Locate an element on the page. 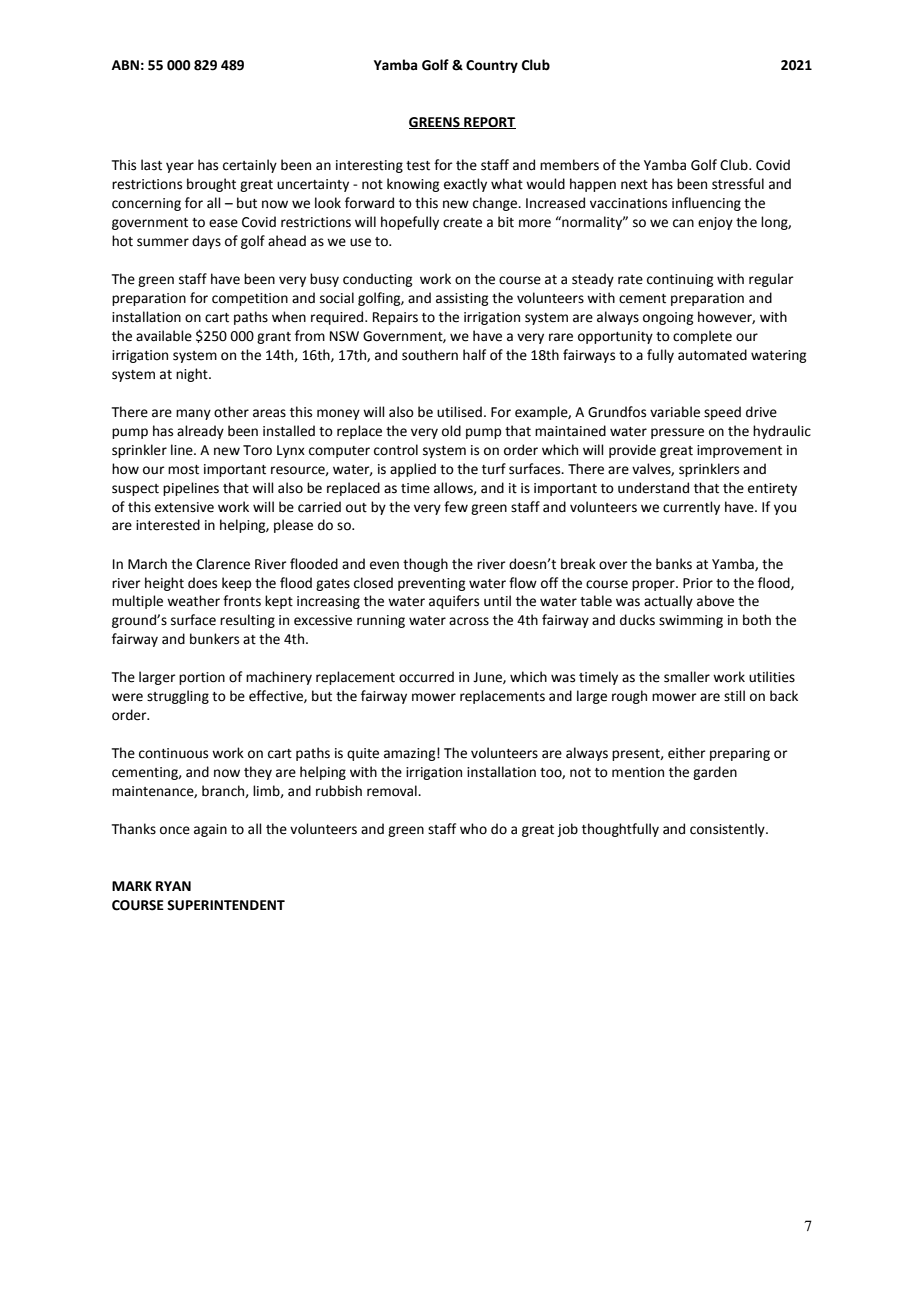 This image has width=924, height=1308. aquifers is located at coordinates (454, 602).
